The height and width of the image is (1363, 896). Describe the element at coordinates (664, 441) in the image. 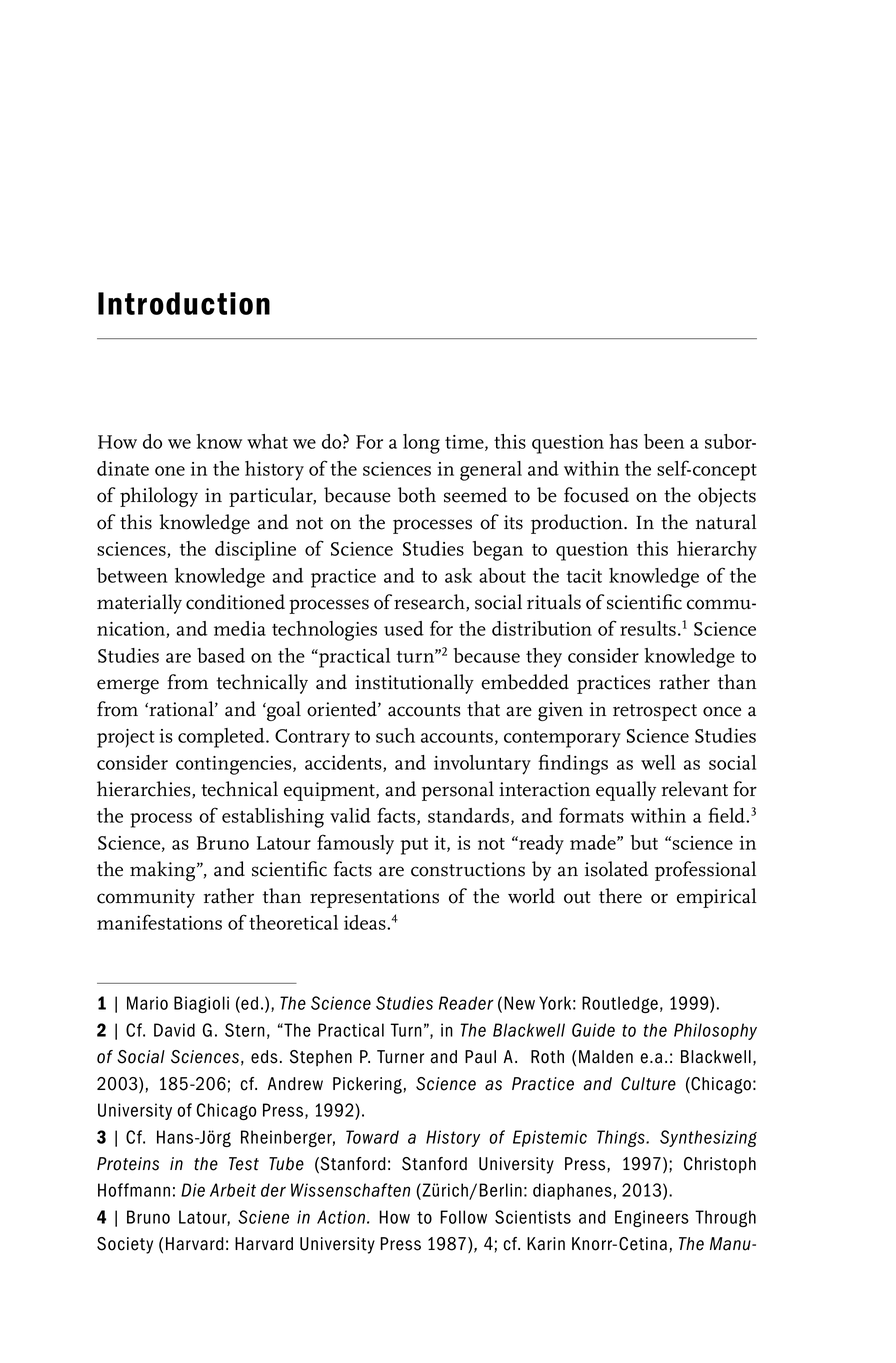

I see `been` at that location.
